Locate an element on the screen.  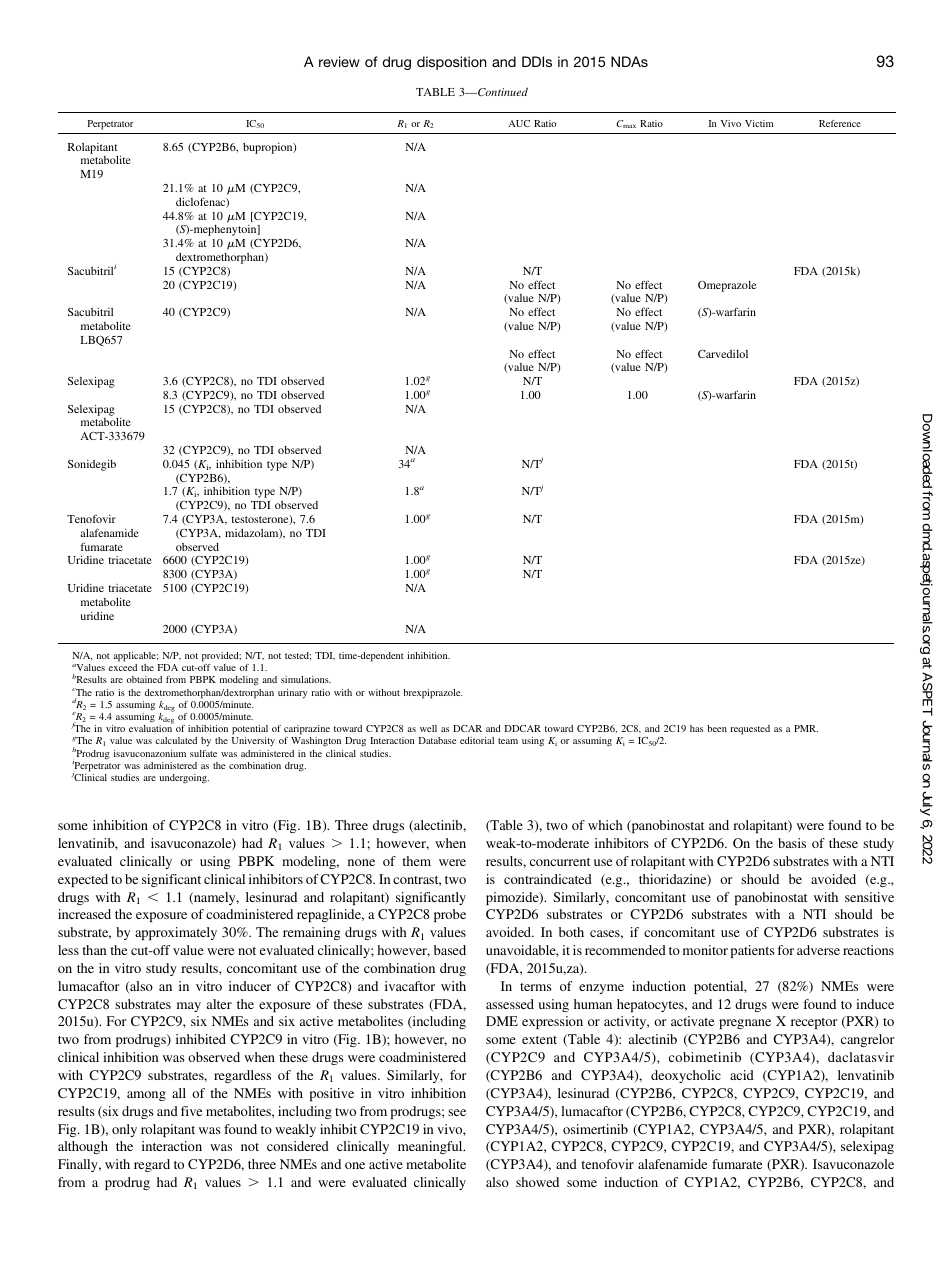
probe is located at coordinates (450, 915).
